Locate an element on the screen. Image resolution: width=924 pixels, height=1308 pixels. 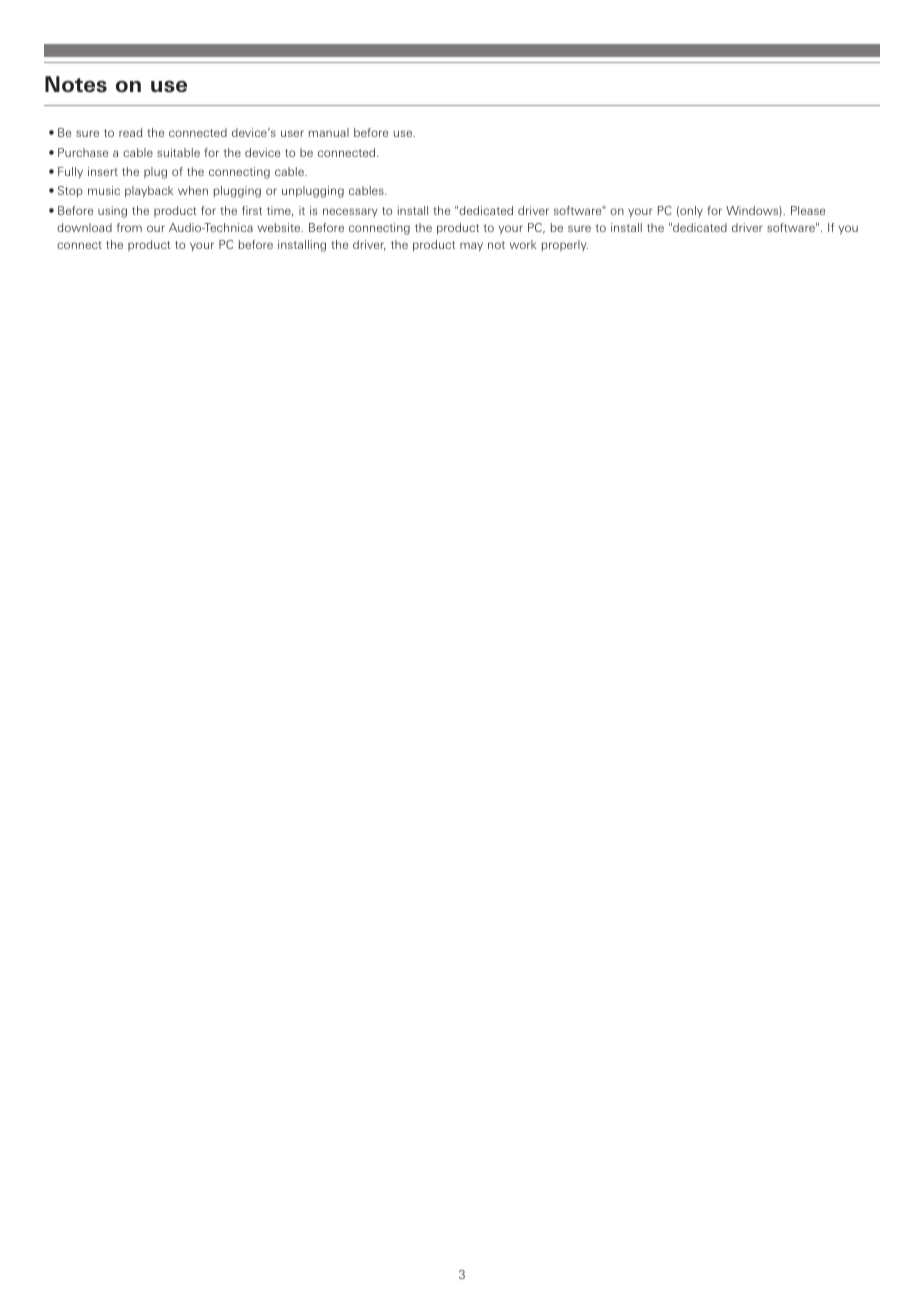
user is located at coordinates (292, 133).
